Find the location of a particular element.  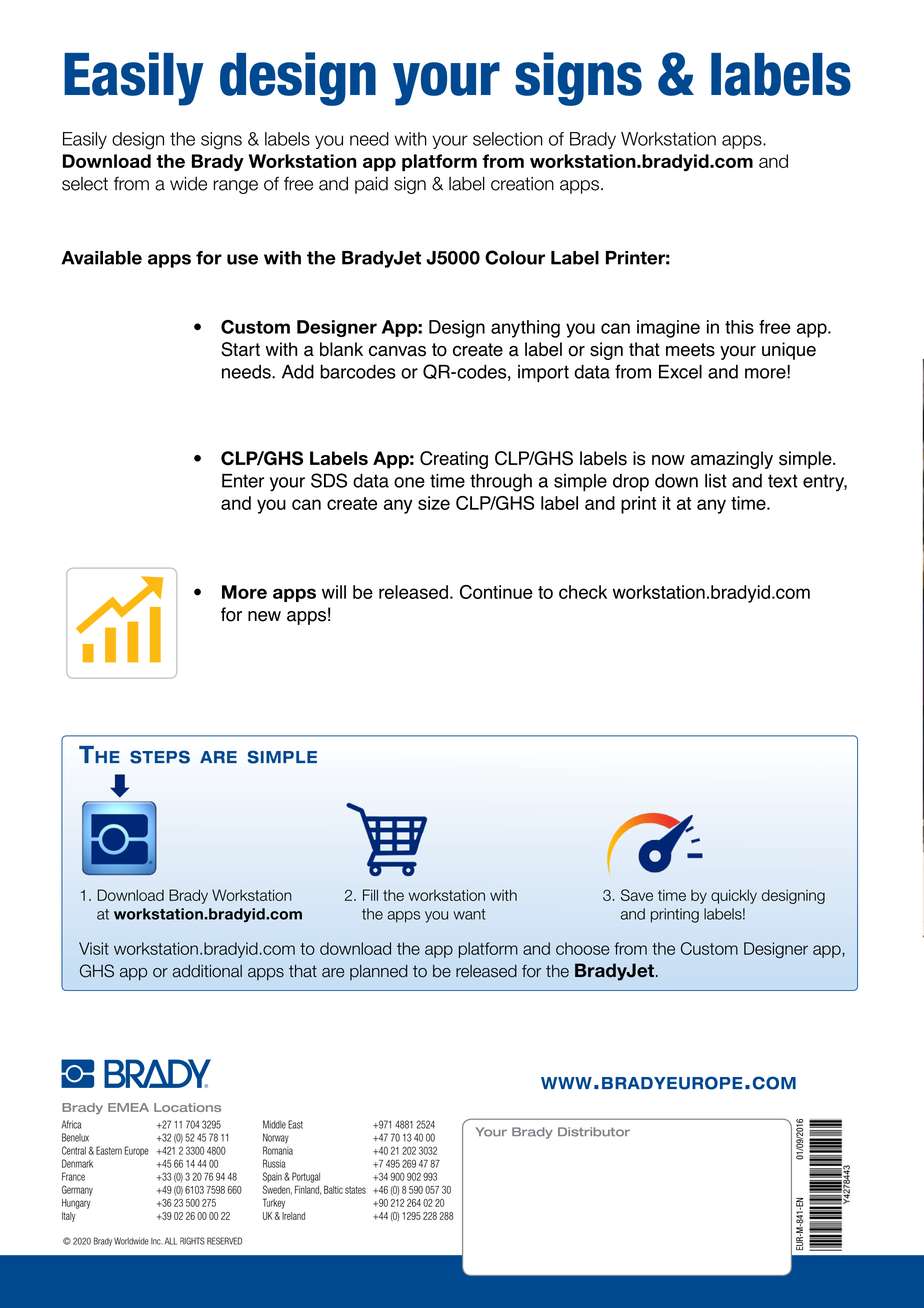

planned is located at coordinates (379, 972).
